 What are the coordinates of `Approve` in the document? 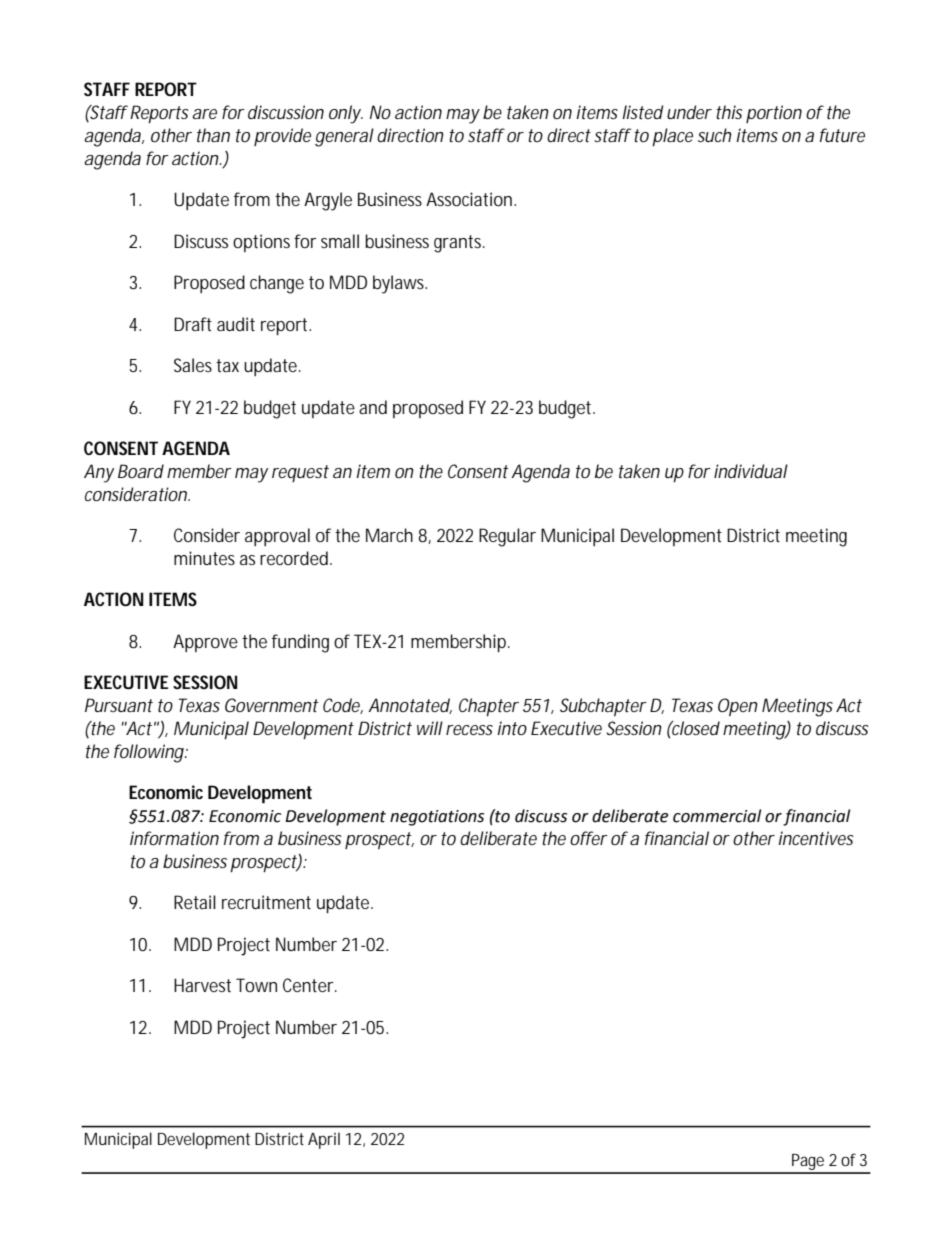 It's located at (205, 643).
